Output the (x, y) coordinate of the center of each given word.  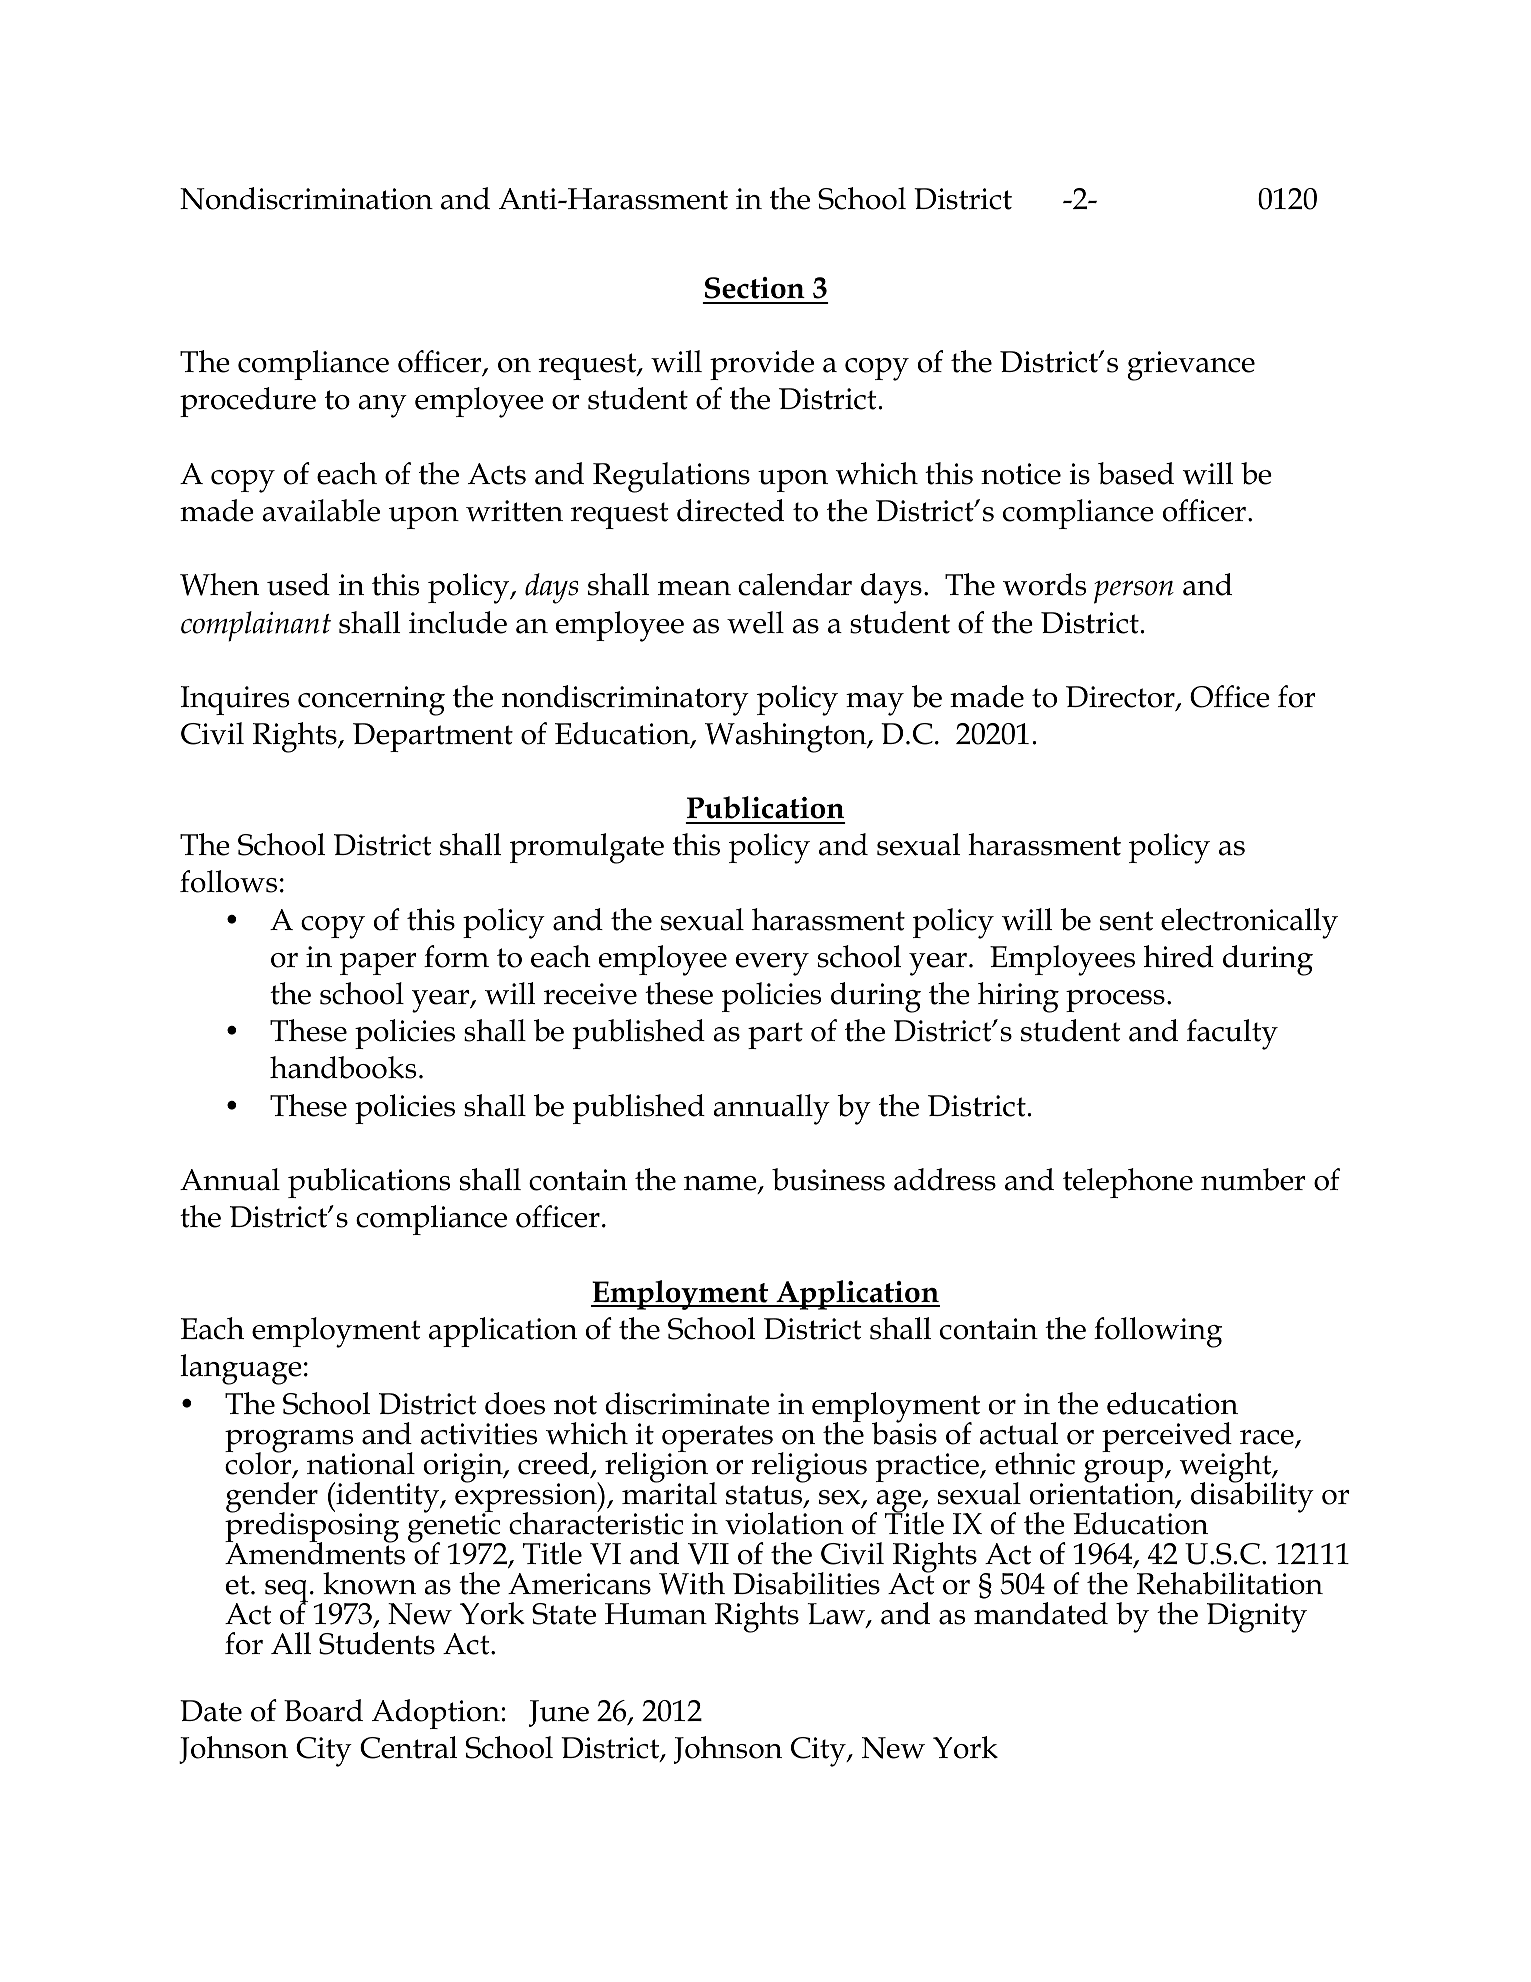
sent (1126, 921)
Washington (787, 737)
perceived (1167, 1438)
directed (730, 510)
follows (228, 881)
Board (323, 1710)
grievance (1191, 366)
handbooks (343, 1067)
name (721, 1185)
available (321, 510)
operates (717, 1440)
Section (755, 288)
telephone (1128, 1183)
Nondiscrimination (306, 198)
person (1134, 592)
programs (290, 1442)
